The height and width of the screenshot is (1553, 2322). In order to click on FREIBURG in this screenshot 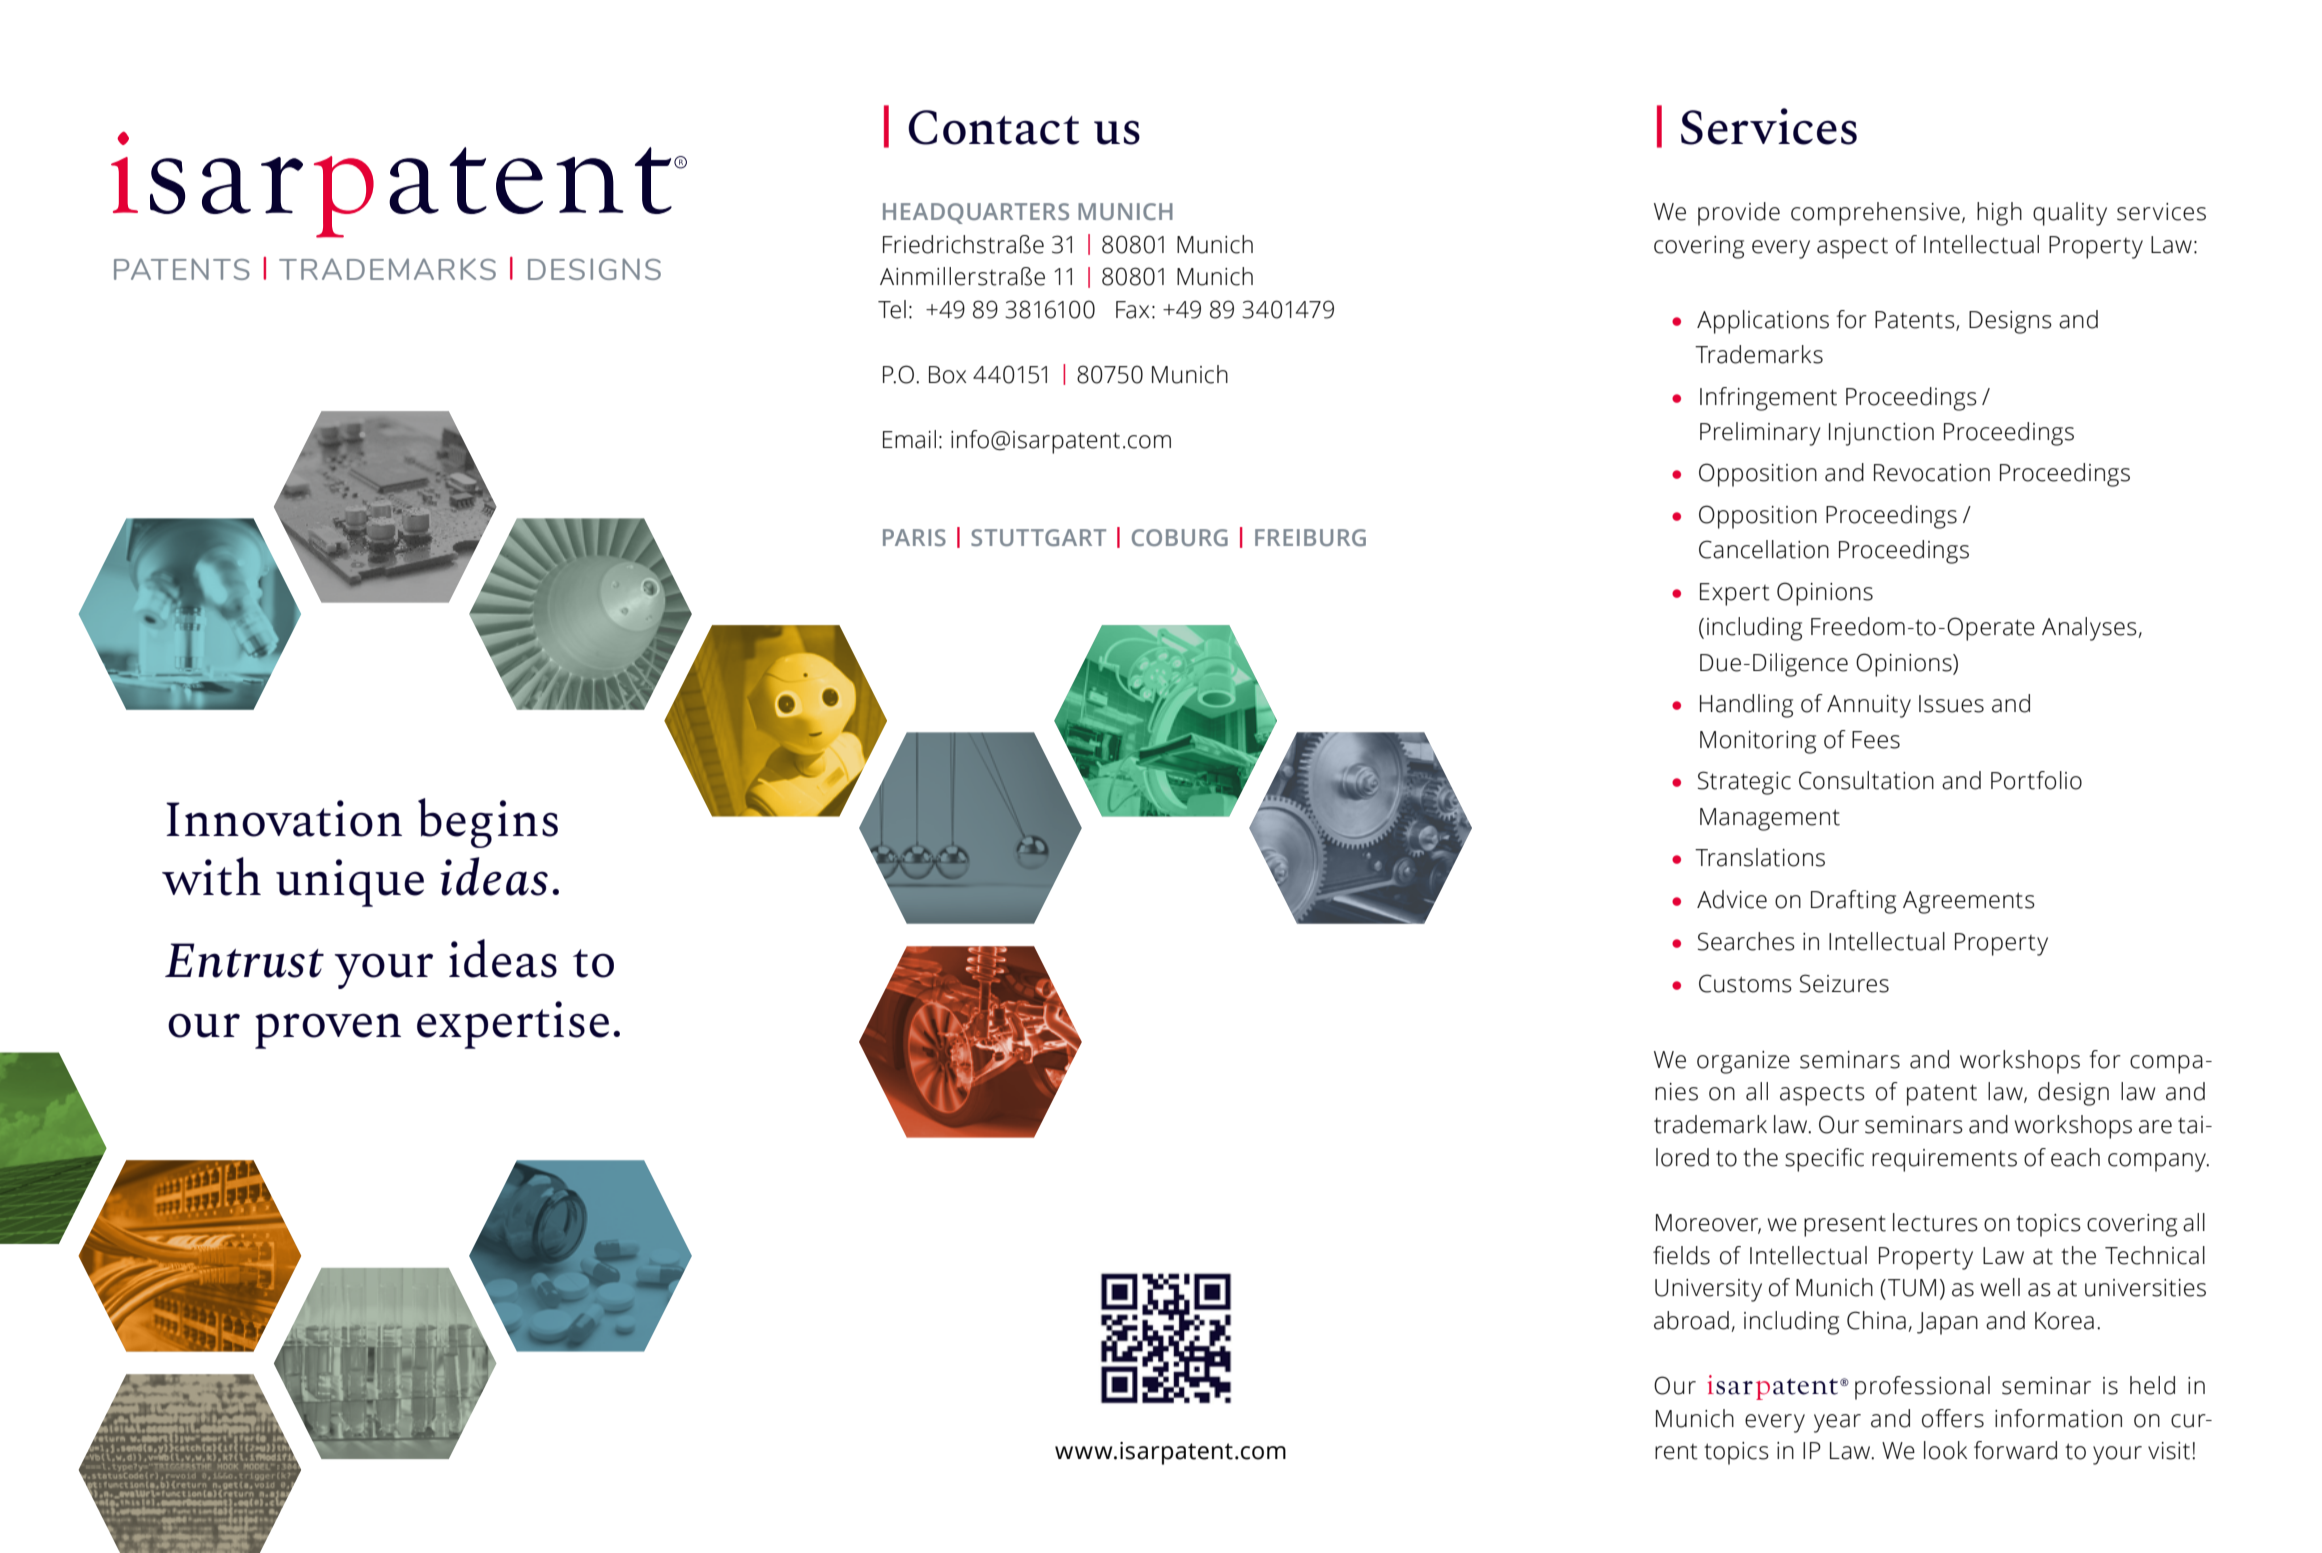, I will do `click(1310, 537)`.
